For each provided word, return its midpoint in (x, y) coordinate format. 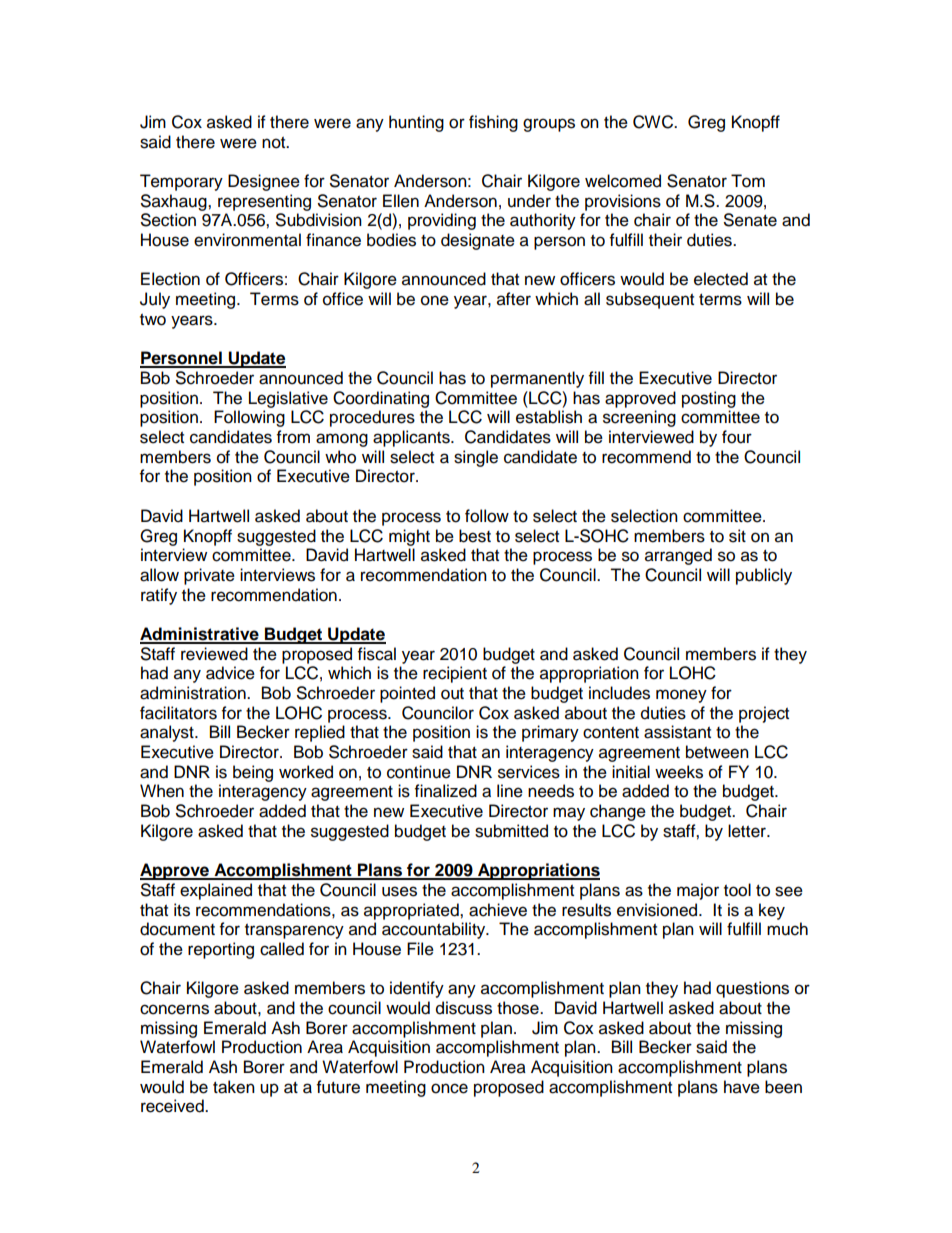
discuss (464, 1008)
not (275, 143)
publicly (764, 576)
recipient (455, 674)
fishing (493, 123)
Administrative (200, 635)
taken (234, 1087)
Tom (748, 181)
